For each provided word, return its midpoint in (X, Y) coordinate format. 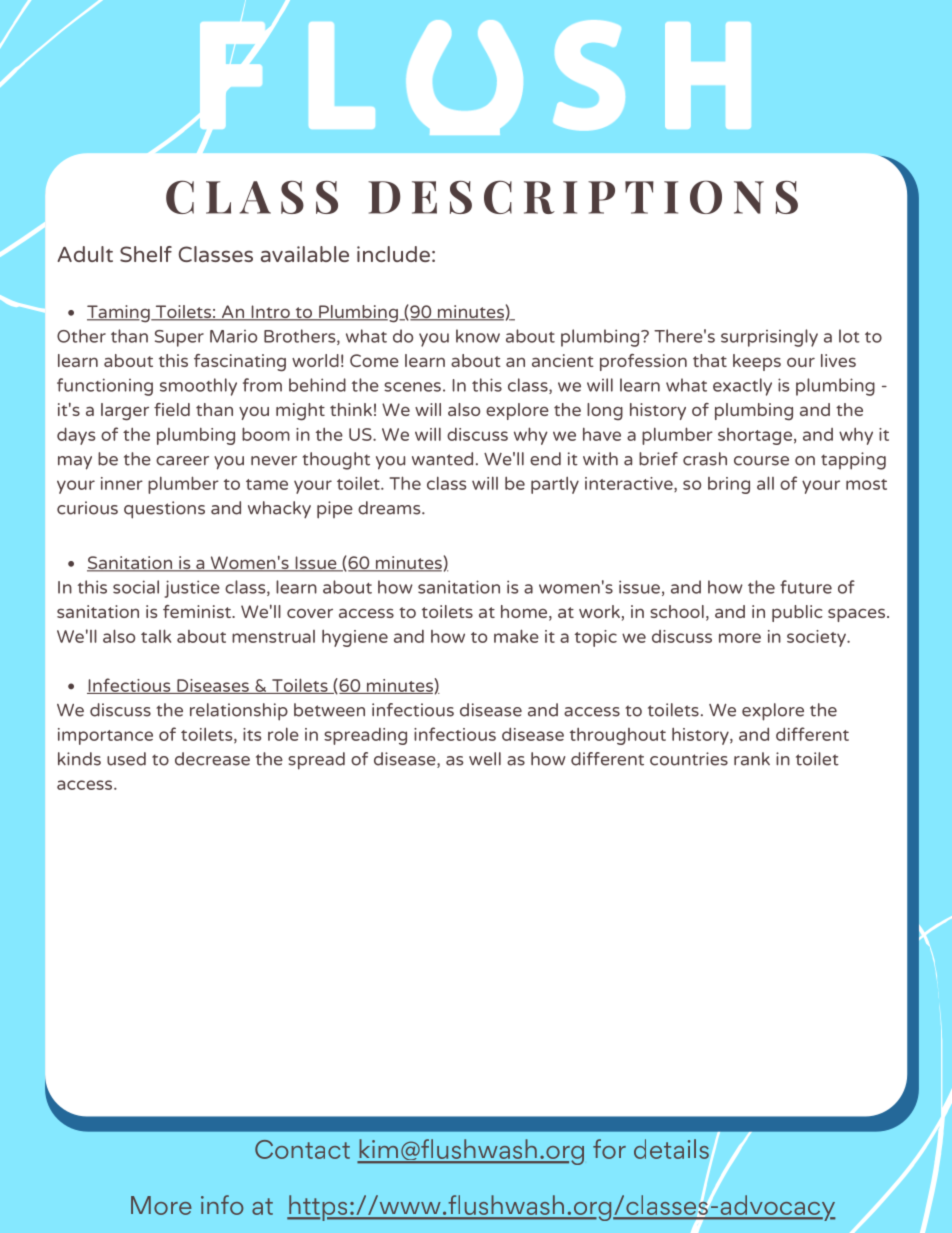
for (609, 1149)
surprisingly (769, 338)
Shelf (146, 254)
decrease (212, 759)
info (222, 1205)
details (671, 1149)
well (485, 759)
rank (752, 759)
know (478, 336)
